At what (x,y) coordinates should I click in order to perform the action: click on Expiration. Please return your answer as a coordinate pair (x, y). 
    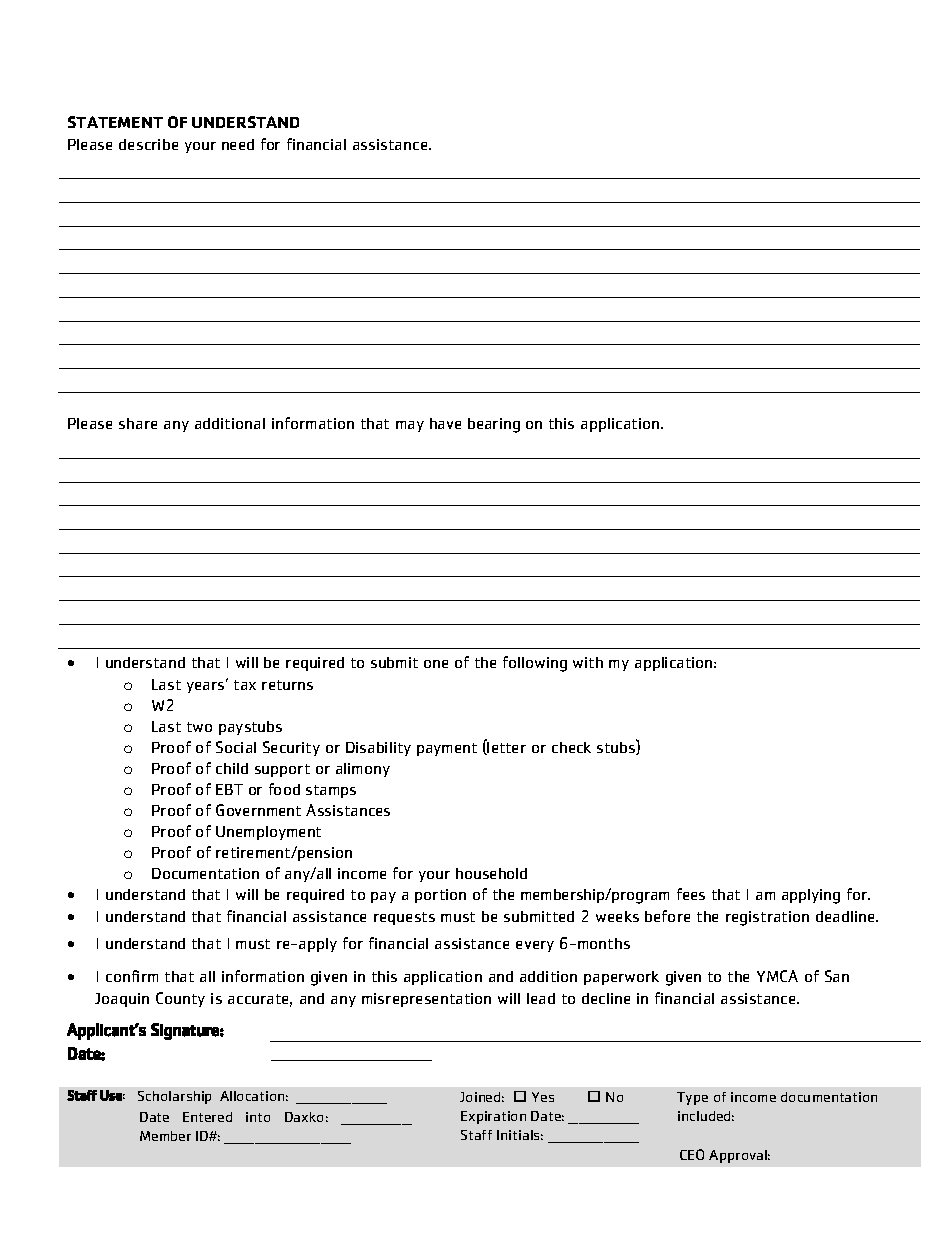
    Looking at the image, I should click on (493, 1117).
